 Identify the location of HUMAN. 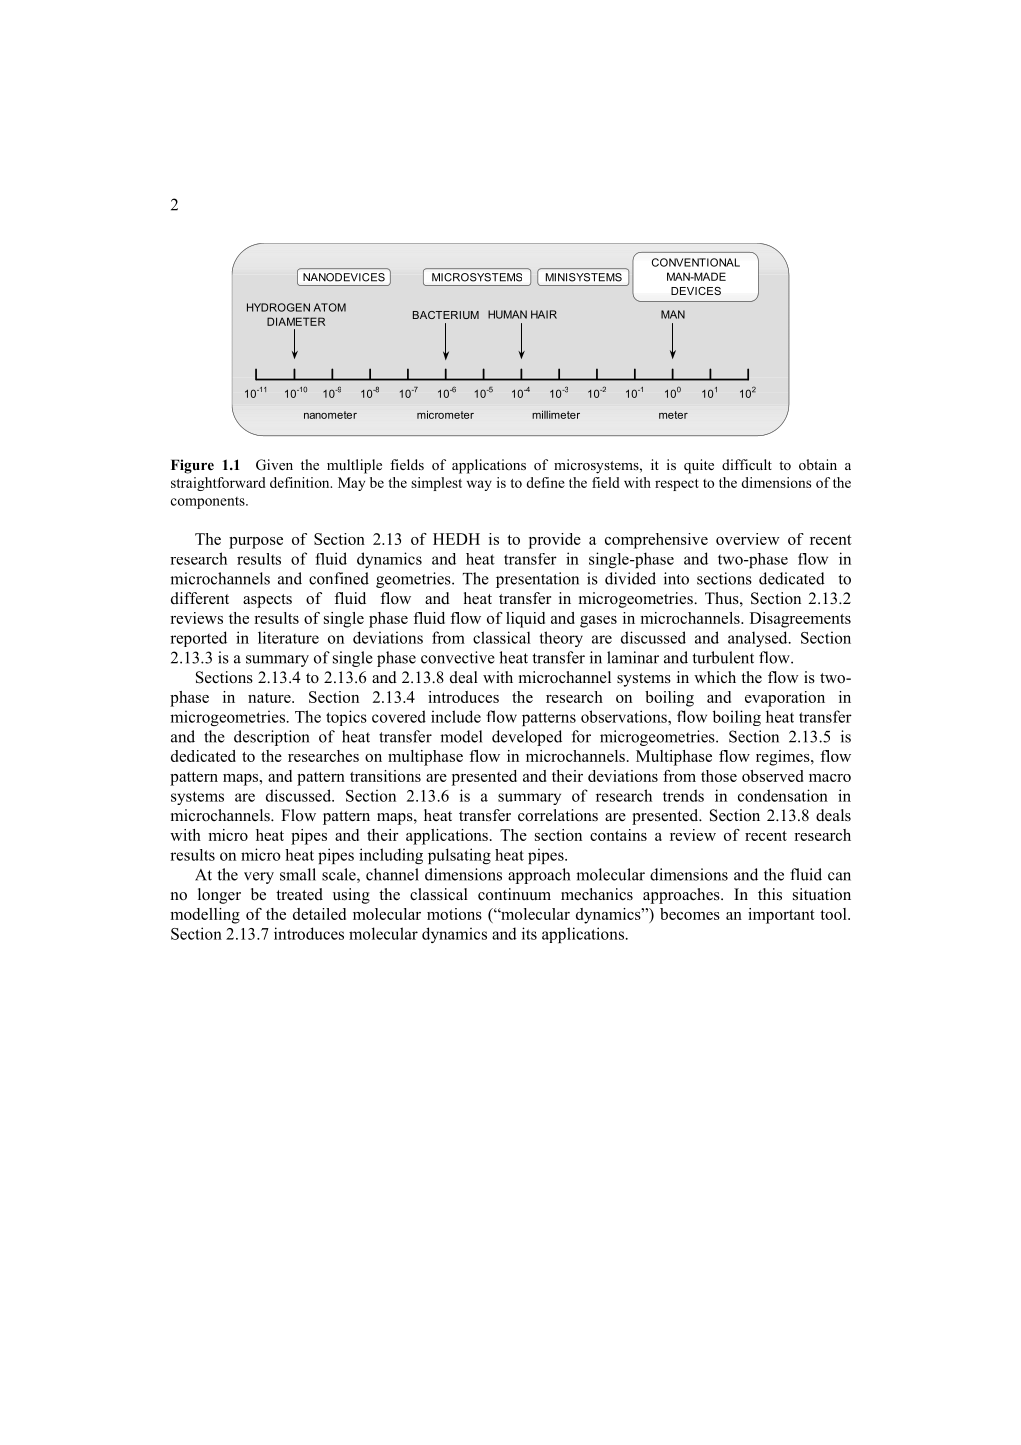
(507, 314).
